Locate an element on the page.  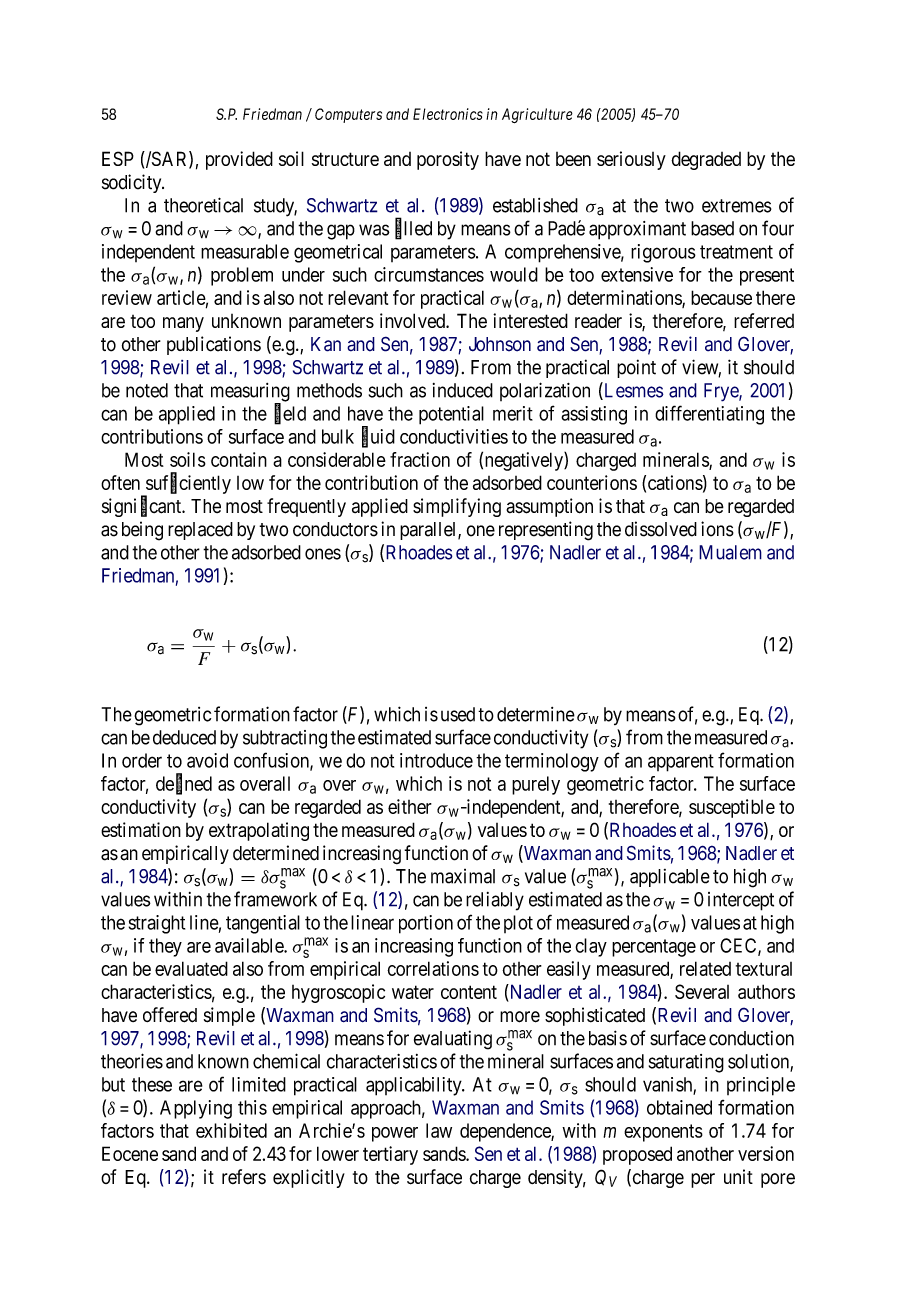
law is located at coordinates (439, 1130).
